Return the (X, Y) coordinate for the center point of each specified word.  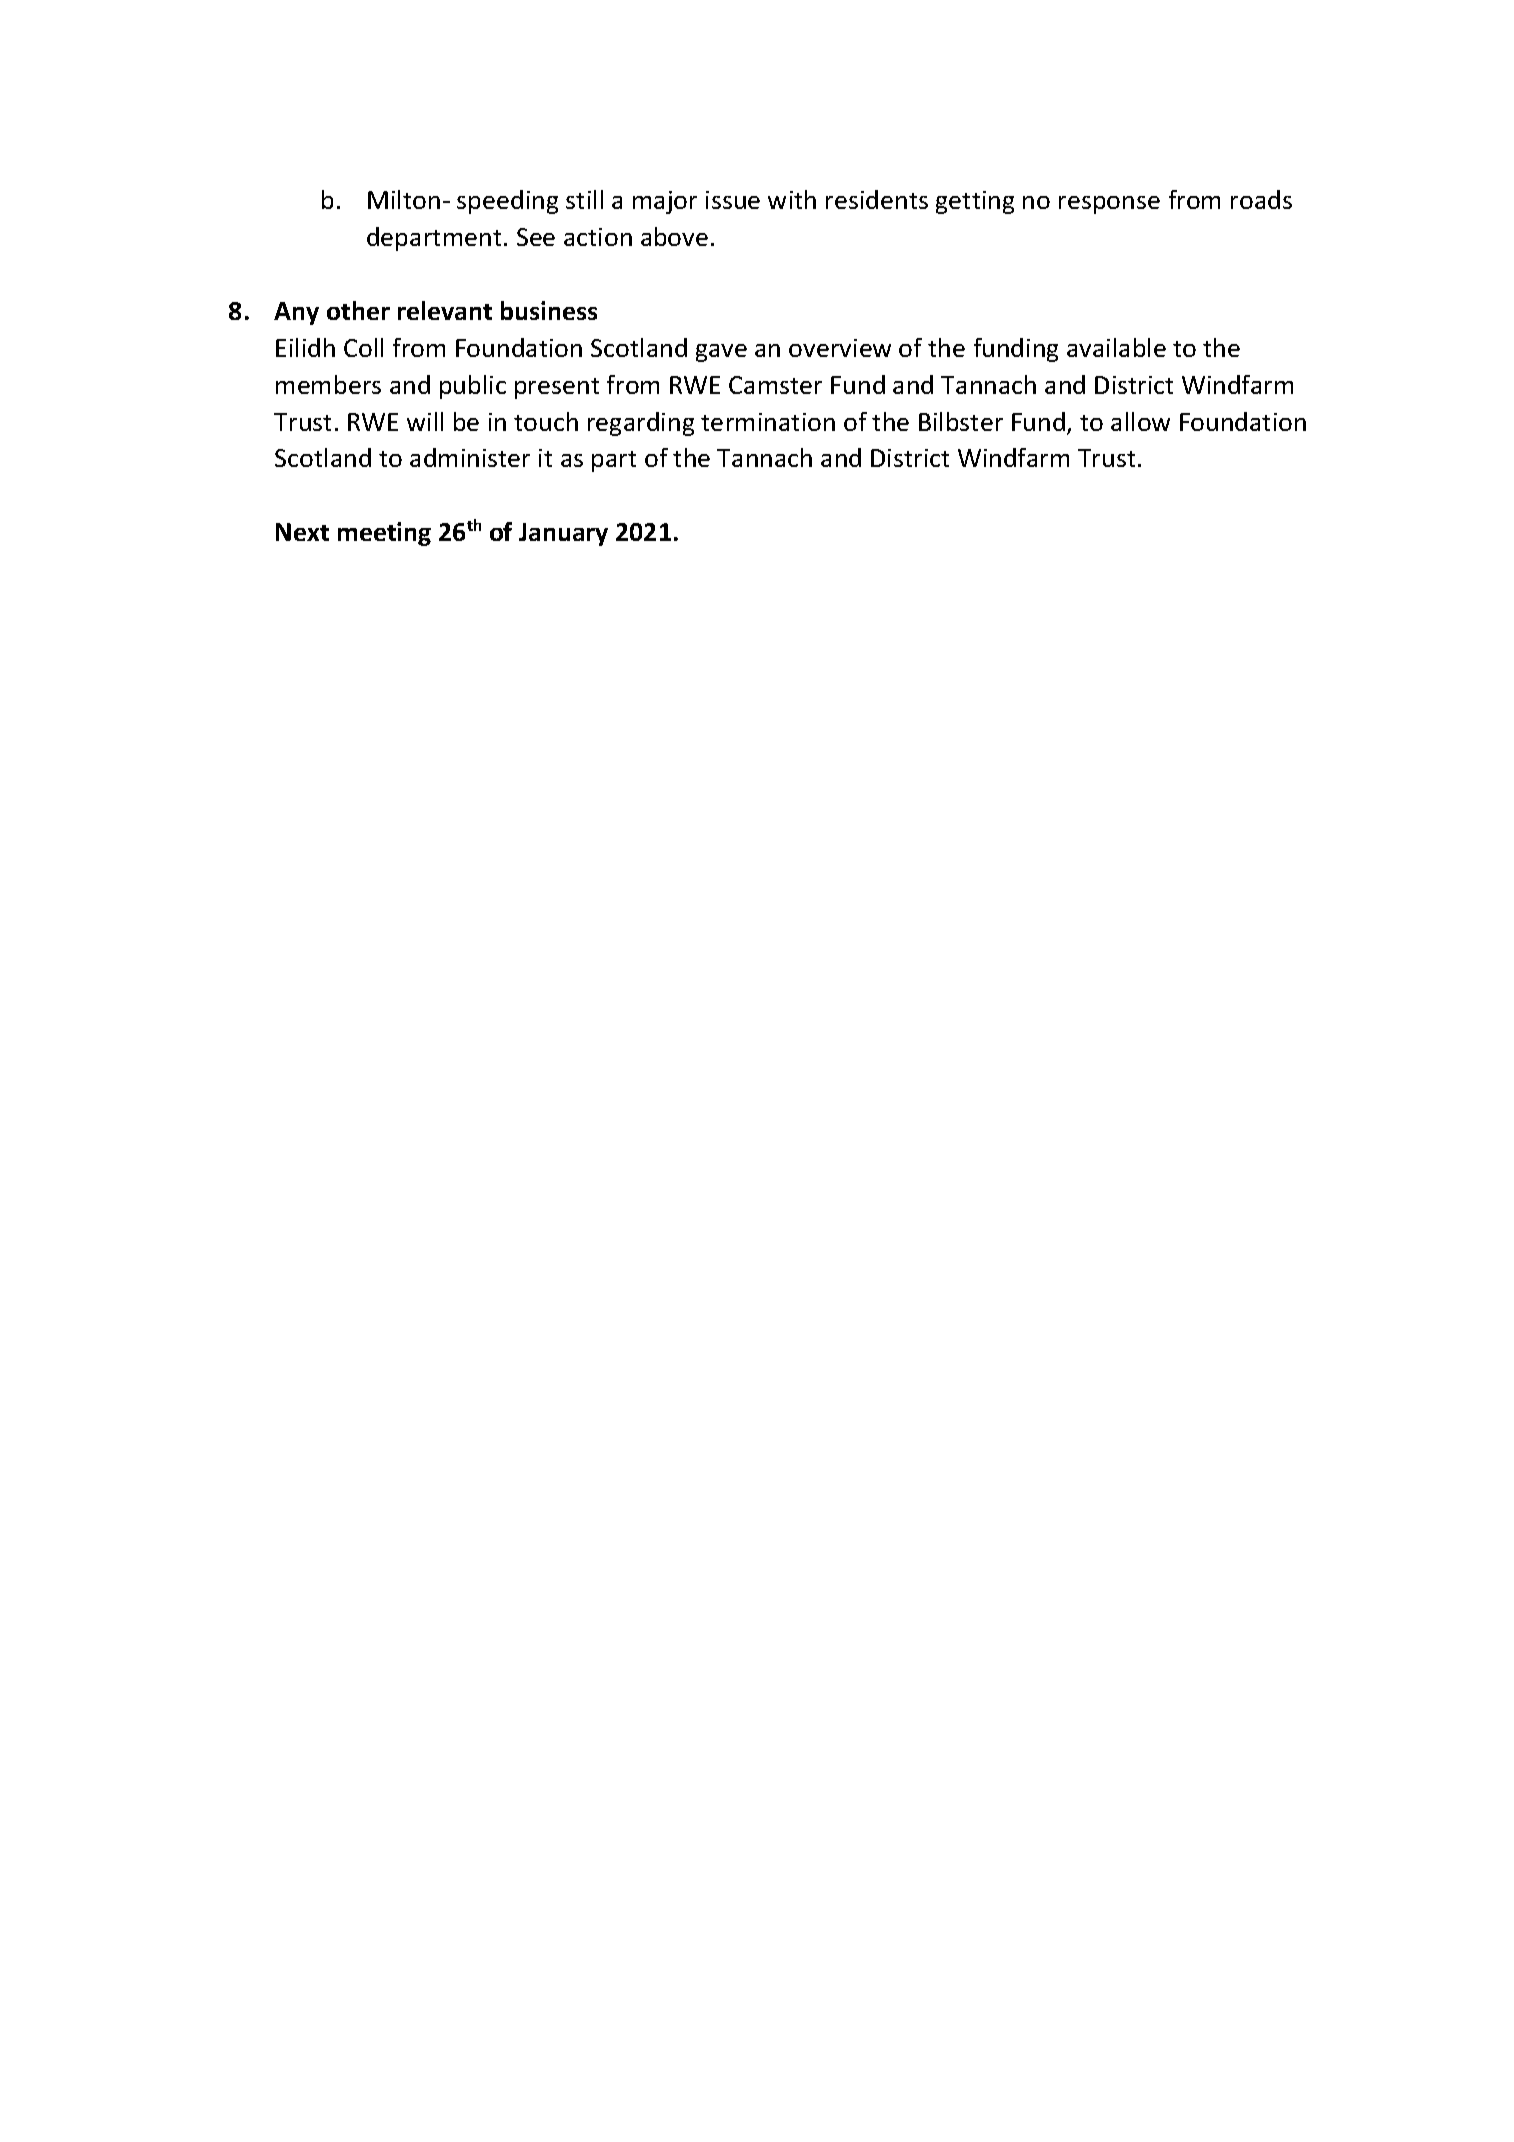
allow (1140, 421)
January (563, 534)
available (1116, 347)
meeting (384, 534)
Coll (363, 347)
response (1109, 205)
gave (721, 353)
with (792, 199)
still (584, 199)
